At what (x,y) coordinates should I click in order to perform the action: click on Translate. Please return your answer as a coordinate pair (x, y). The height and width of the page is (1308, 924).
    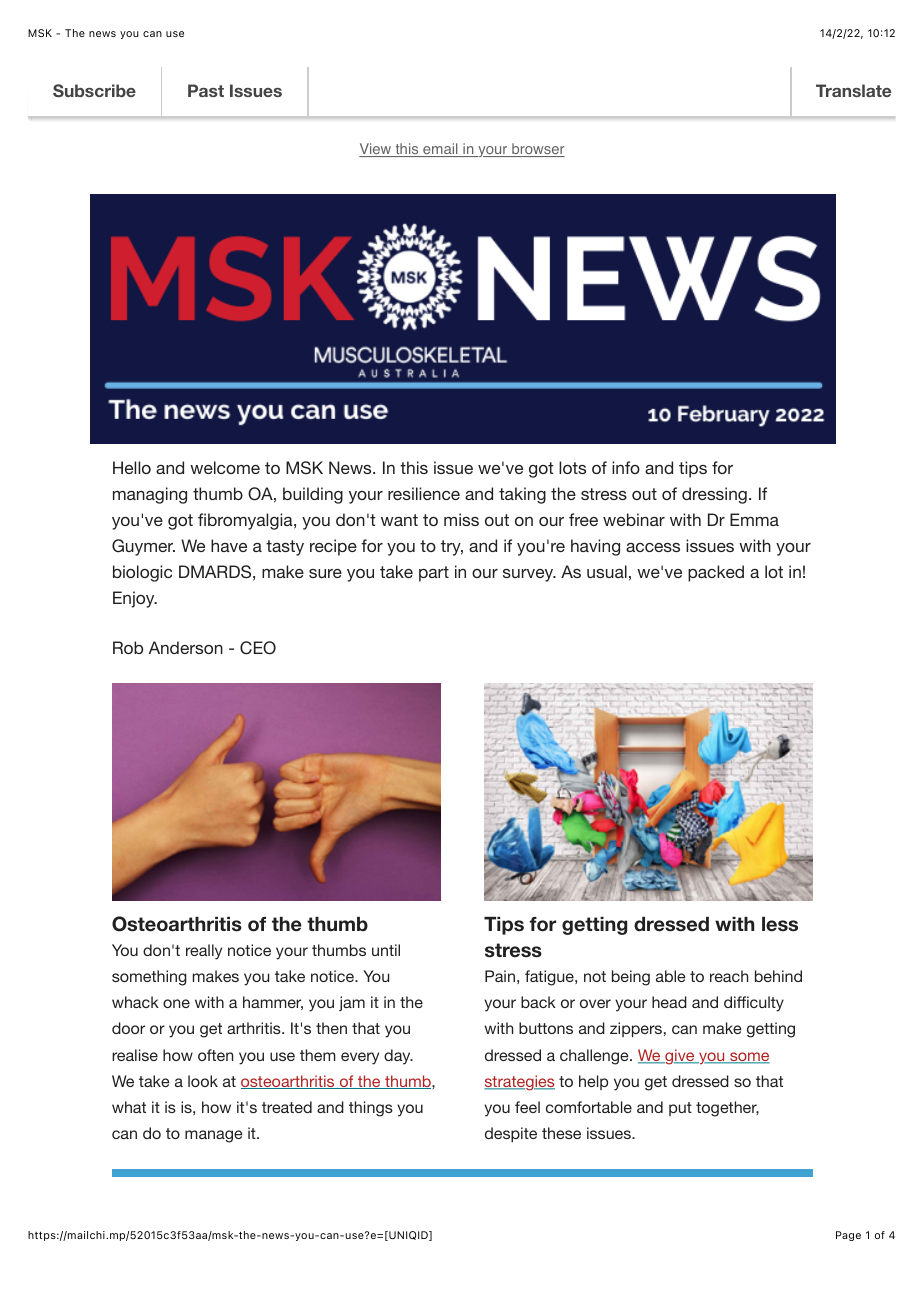
    Looking at the image, I should click on (853, 90).
